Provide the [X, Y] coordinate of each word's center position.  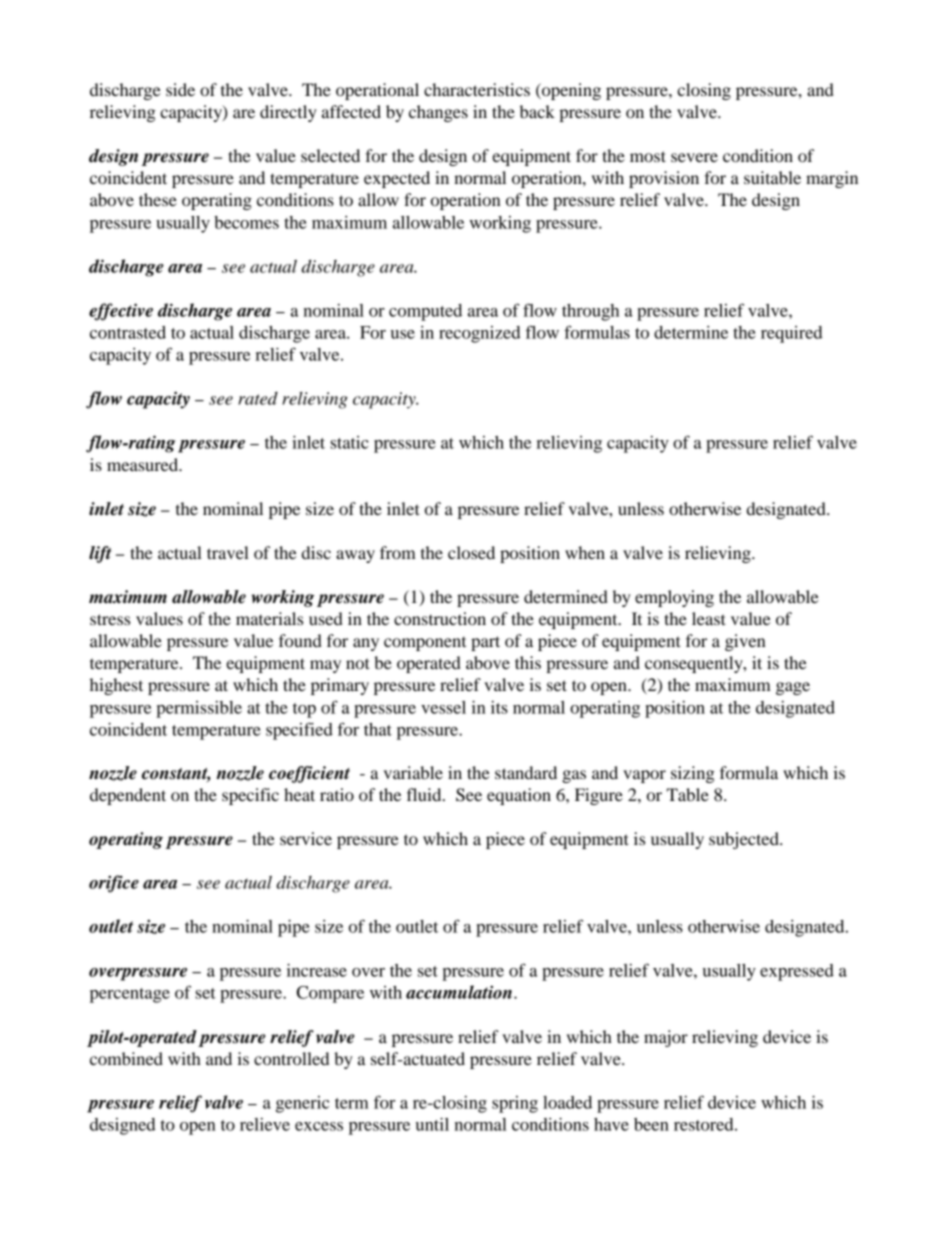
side [180, 89]
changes [438, 113]
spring [515, 1104]
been [651, 1124]
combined [126, 1058]
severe [694, 157]
